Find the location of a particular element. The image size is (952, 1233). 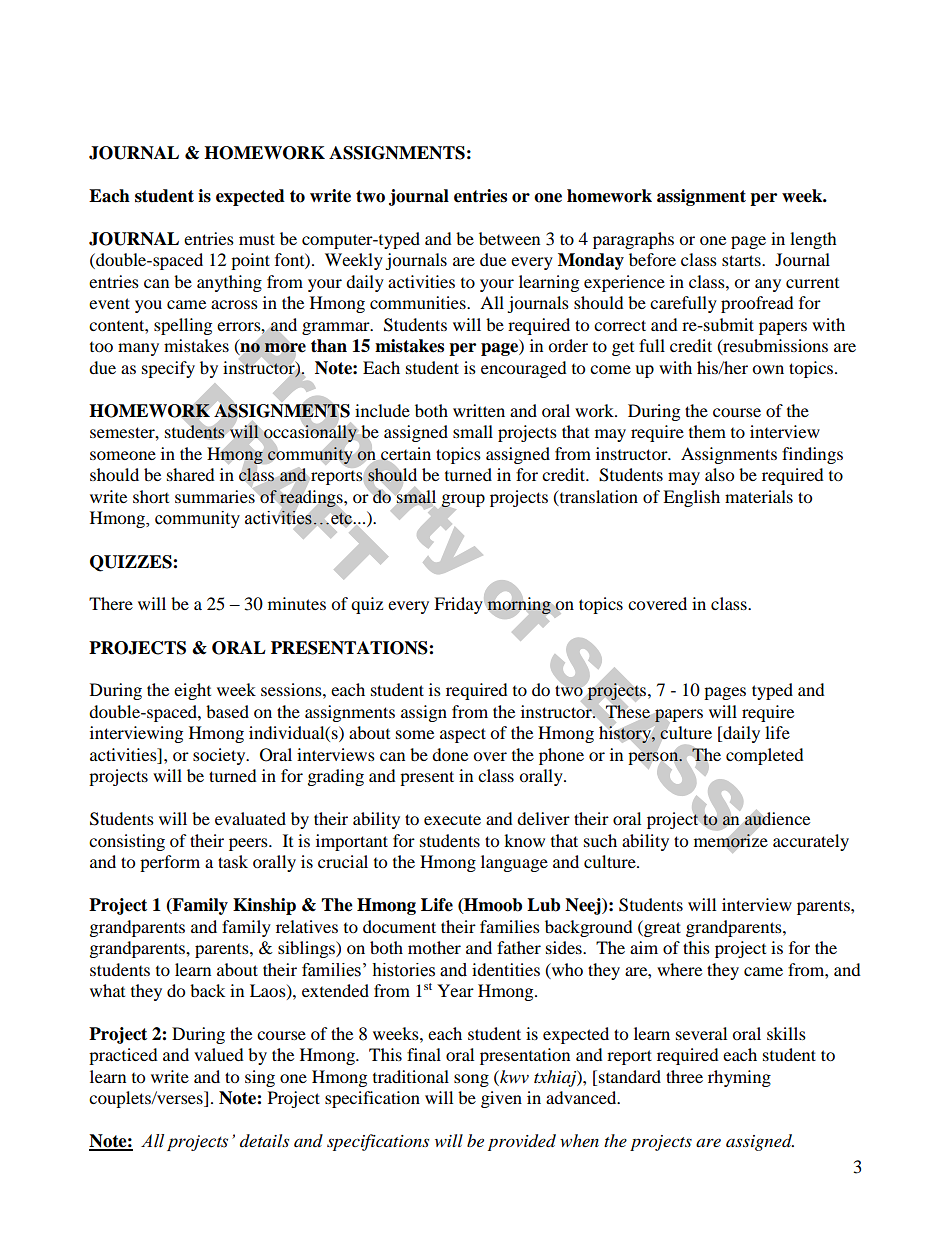

rhyming is located at coordinates (739, 1078).
